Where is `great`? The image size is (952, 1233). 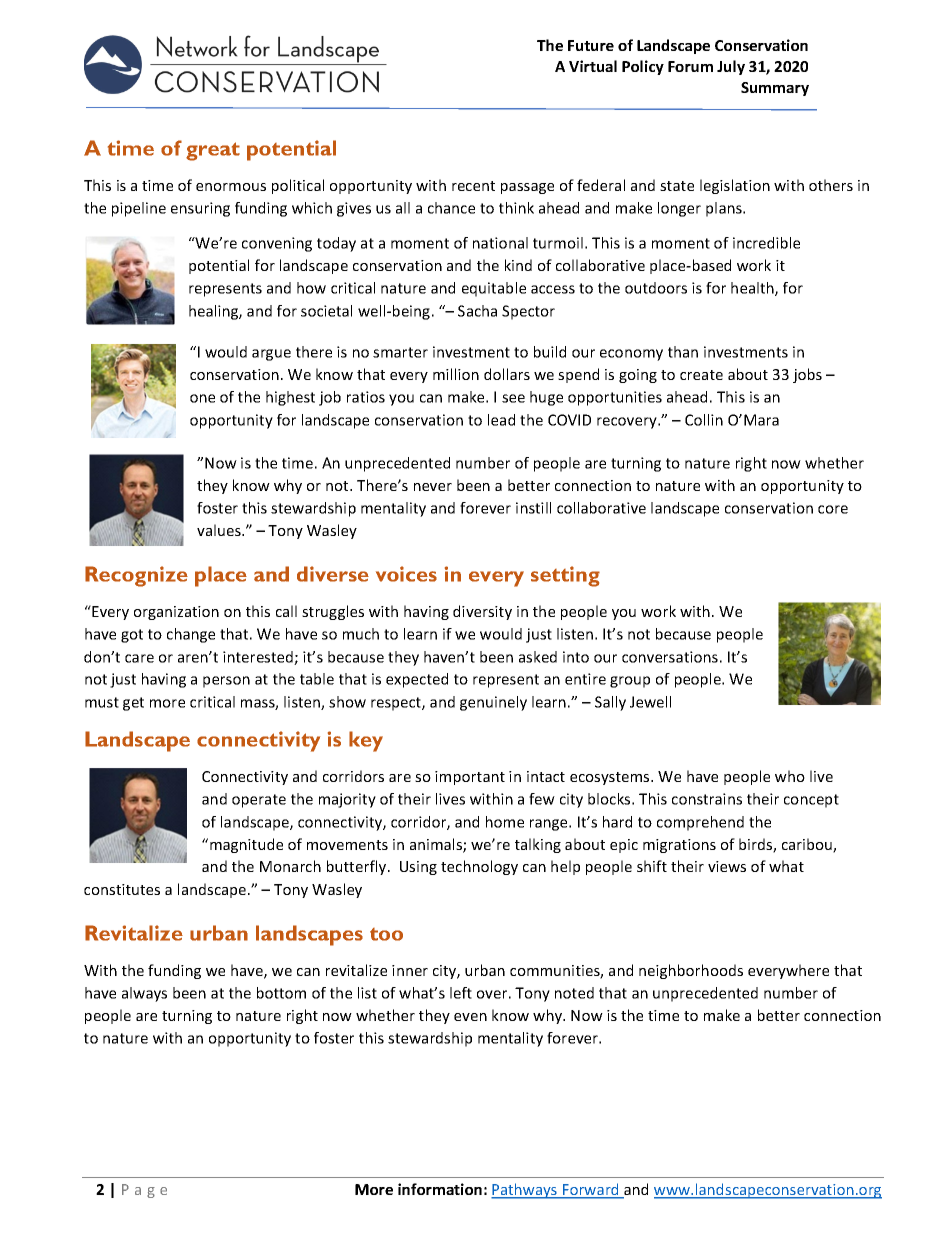
great is located at coordinates (213, 151).
